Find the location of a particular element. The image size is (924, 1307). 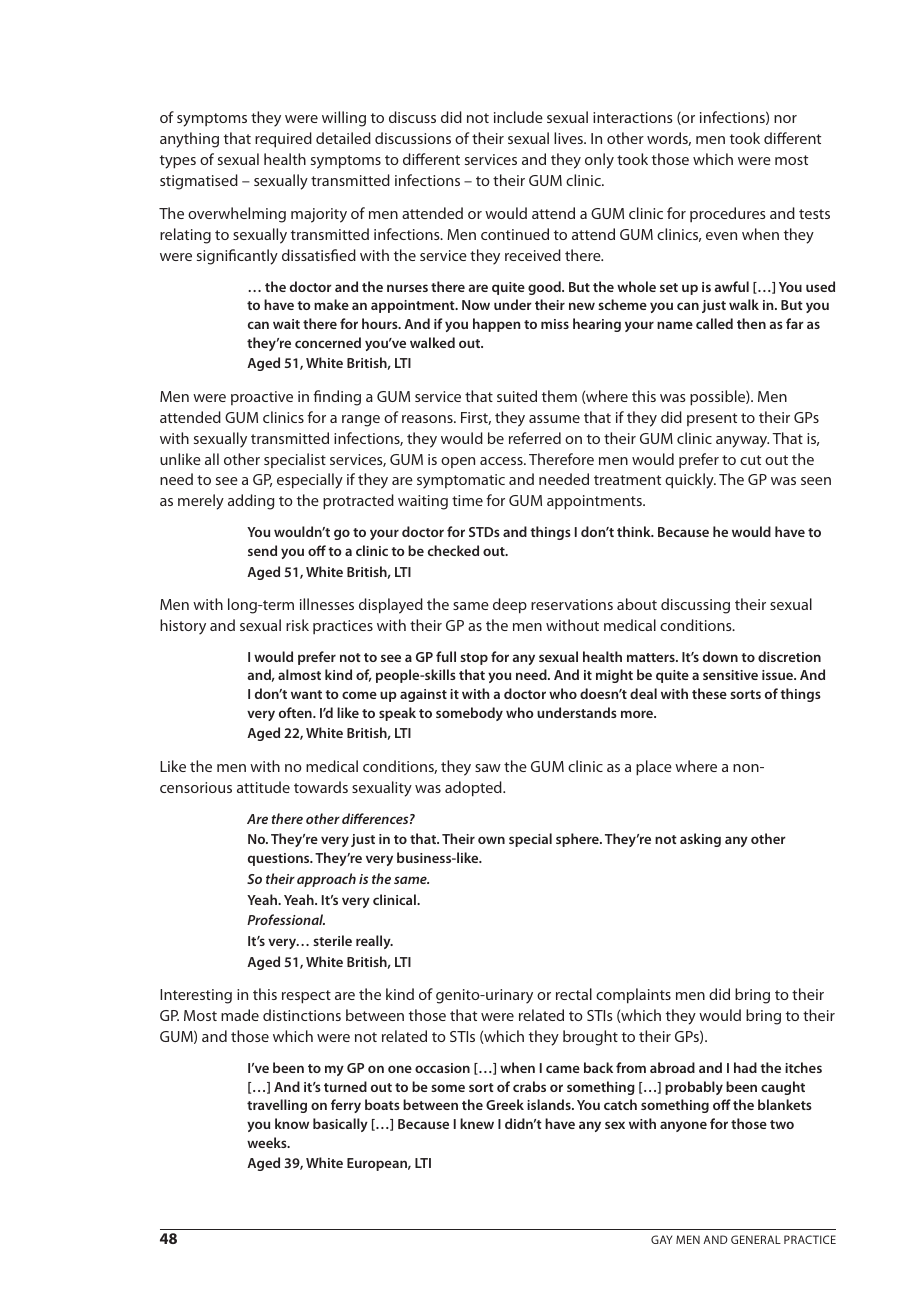

happen is located at coordinates (496, 325).
